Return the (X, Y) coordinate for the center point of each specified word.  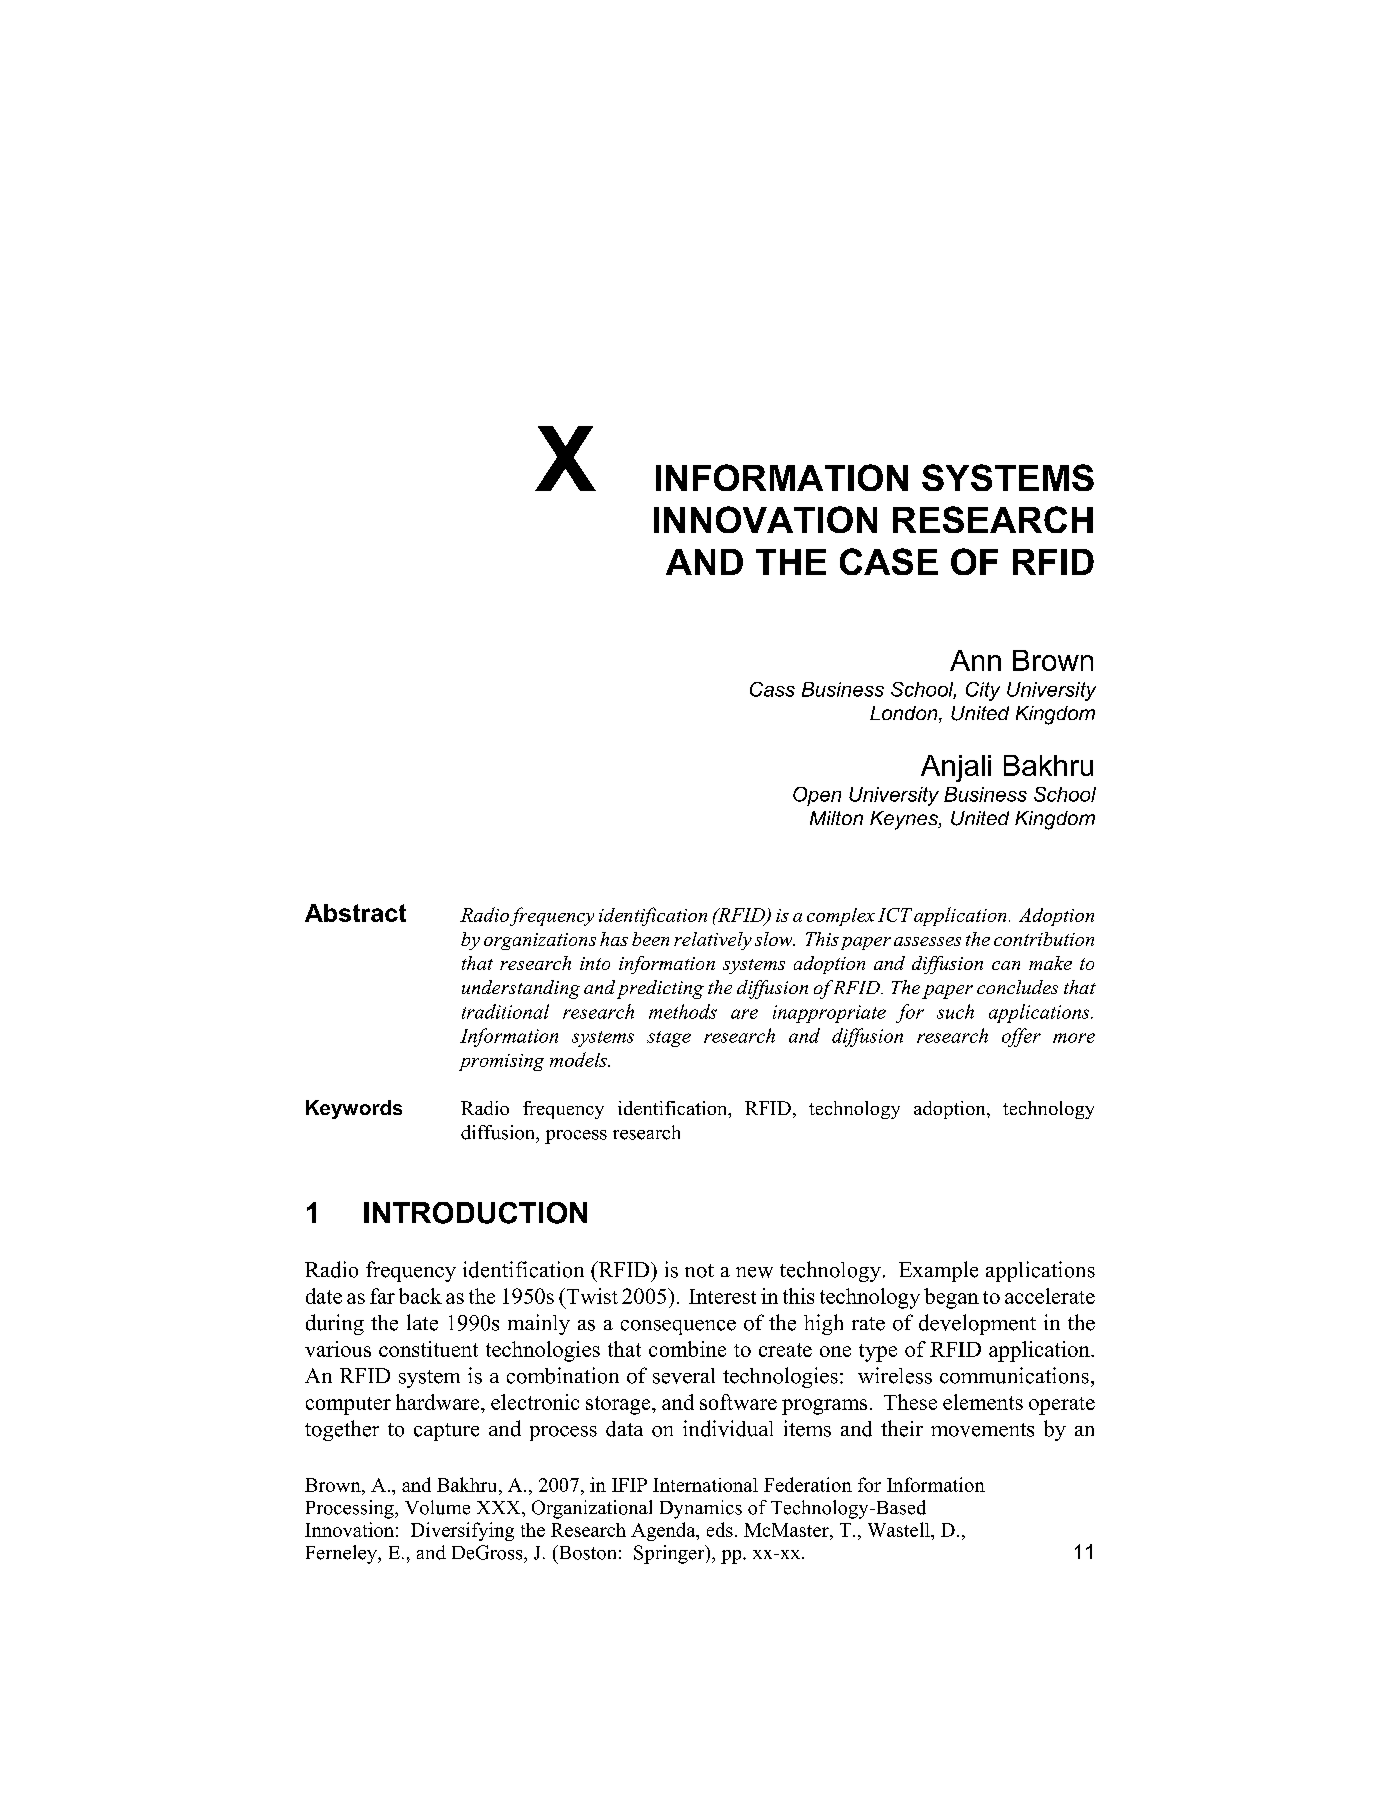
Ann (975, 660)
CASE (889, 561)
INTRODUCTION (475, 1213)
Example (938, 1271)
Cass (772, 689)
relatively (713, 941)
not (699, 1271)
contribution (1044, 939)
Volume (437, 1507)
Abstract (355, 913)
